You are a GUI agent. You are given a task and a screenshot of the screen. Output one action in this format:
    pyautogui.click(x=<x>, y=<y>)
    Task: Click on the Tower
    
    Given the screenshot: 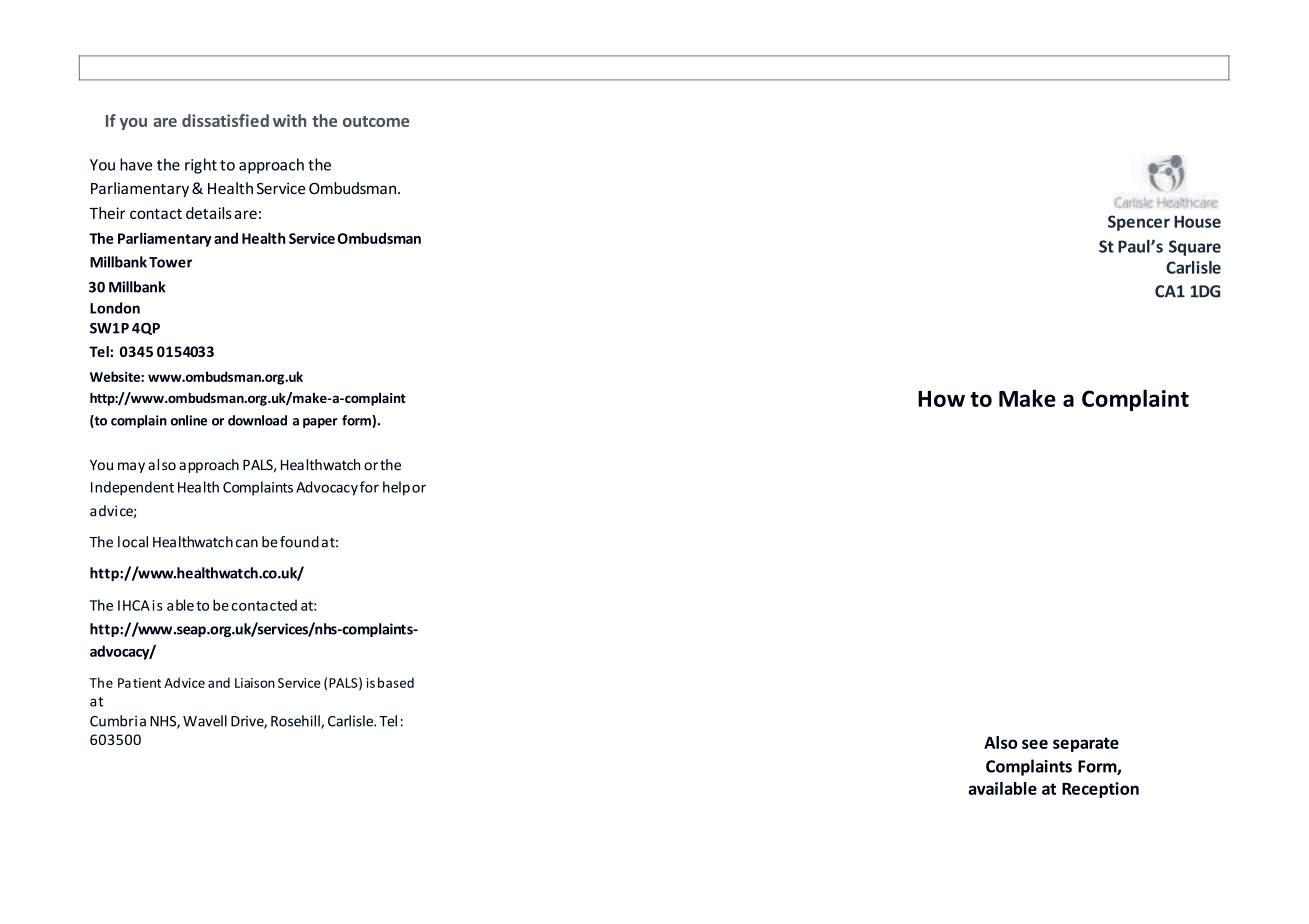 What is the action you would take?
    pyautogui.click(x=170, y=262)
